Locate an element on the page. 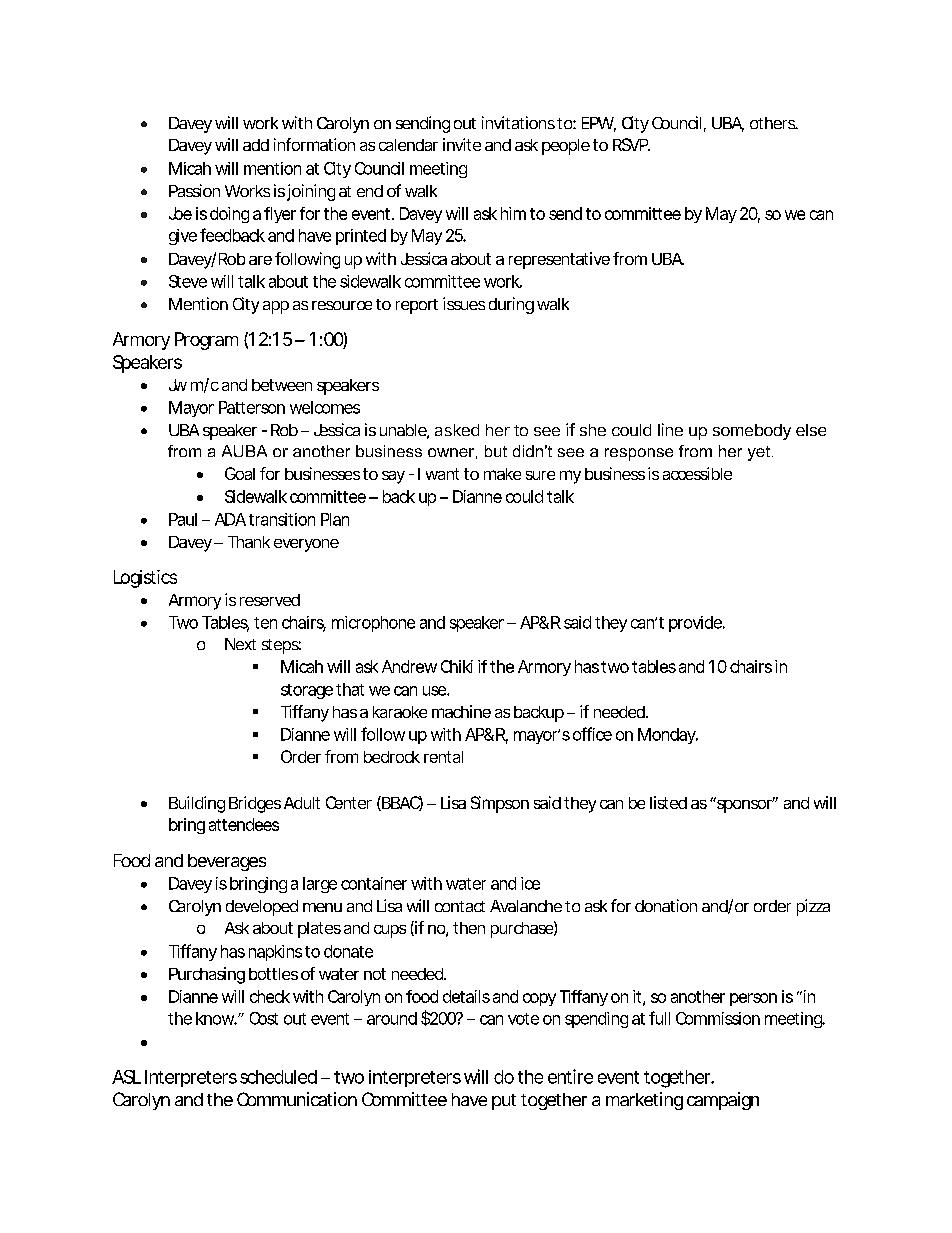  asked is located at coordinates (457, 430).
